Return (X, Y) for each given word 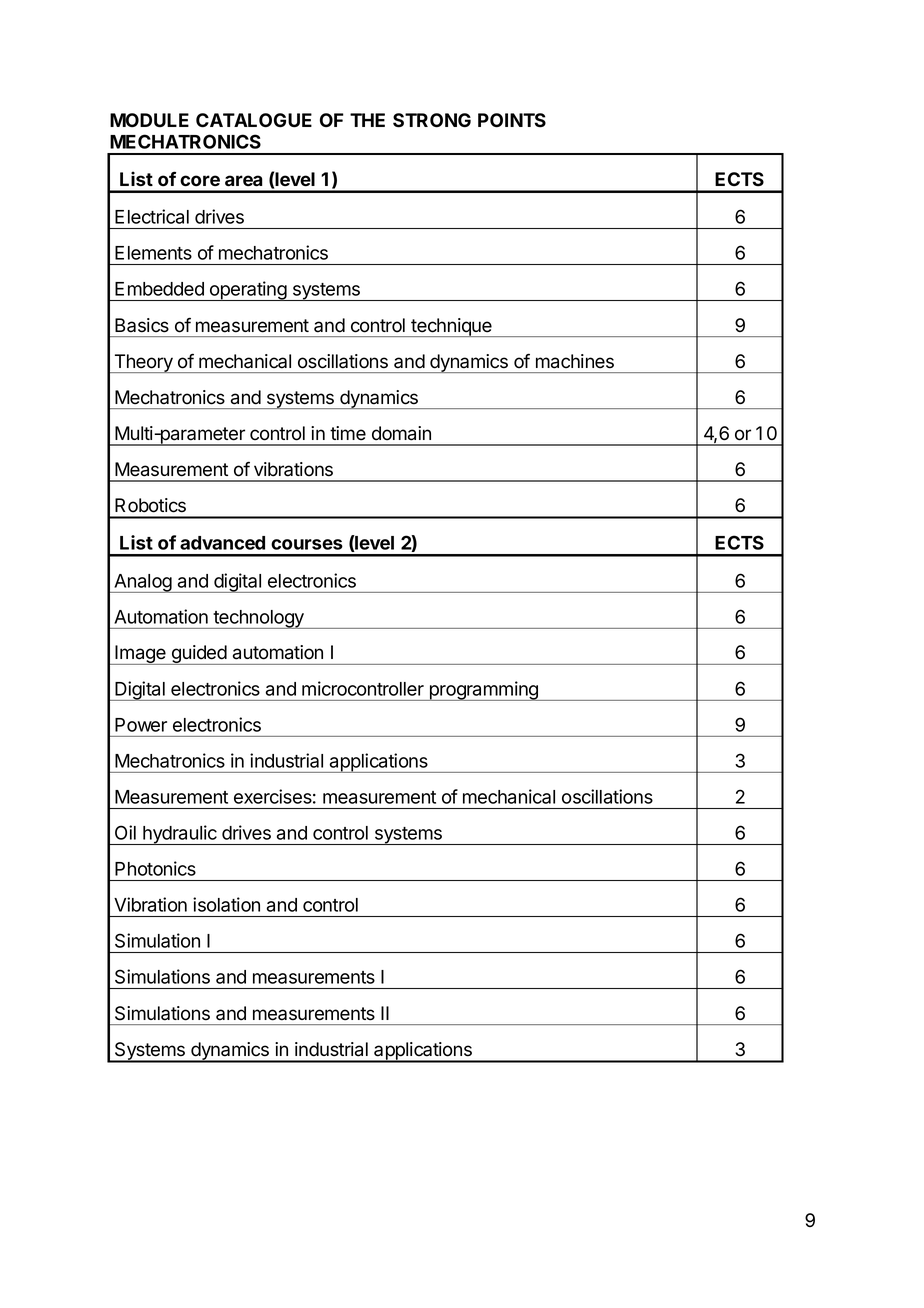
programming (483, 691)
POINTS (512, 120)
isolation (226, 904)
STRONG (432, 120)
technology (258, 619)
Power (141, 725)
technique (451, 327)
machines (575, 361)
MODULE (149, 120)
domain (401, 433)
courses (307, 544)
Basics (142, 325)
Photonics (155, 868)
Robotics (150, 505)
